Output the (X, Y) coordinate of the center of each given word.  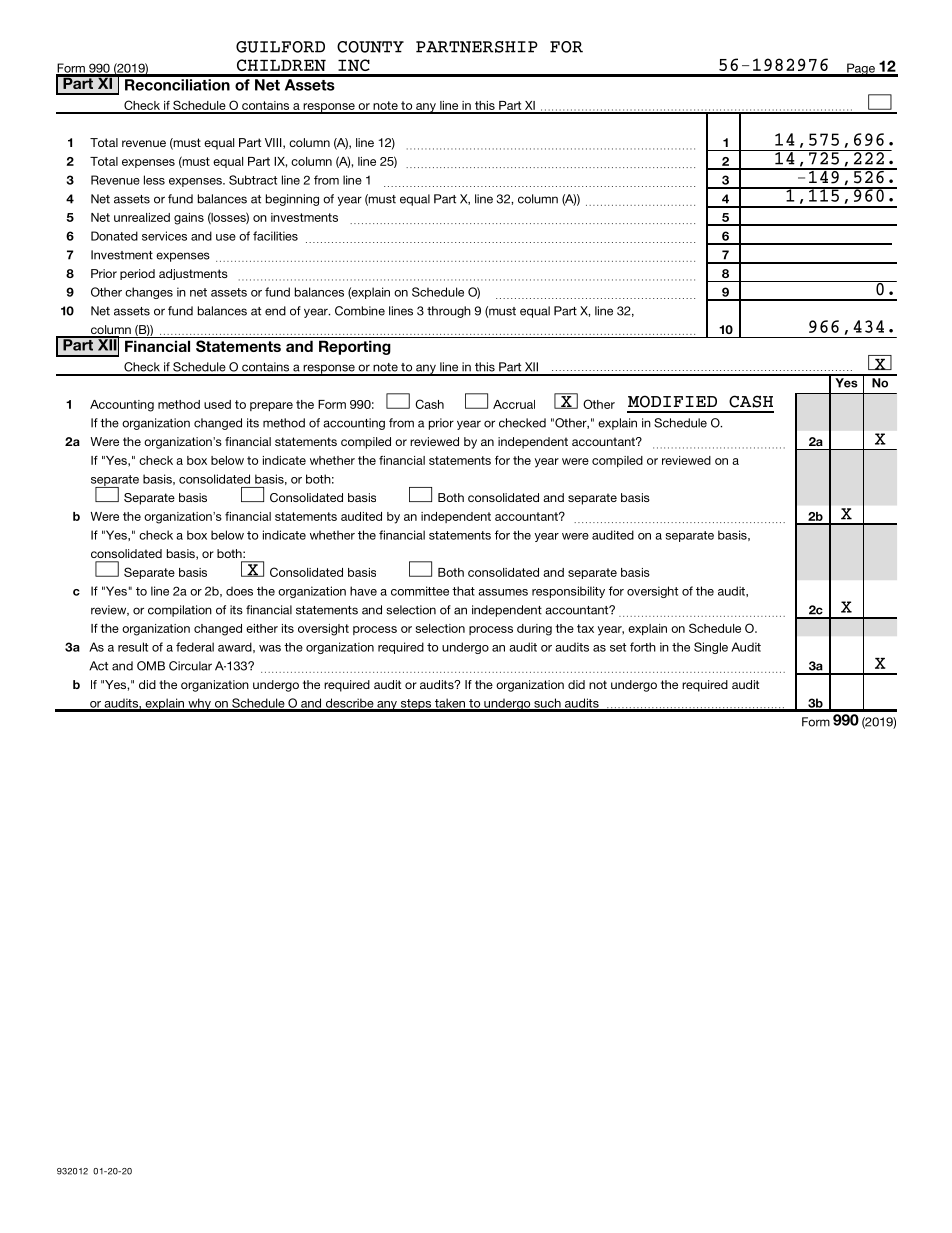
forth (643, 647)
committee (420, 591)
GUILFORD (280, 47)
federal (195, 647)
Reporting (355, 347)
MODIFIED (672, 401)
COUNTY (370, 47)
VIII (274, 143)
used (217, 404)
